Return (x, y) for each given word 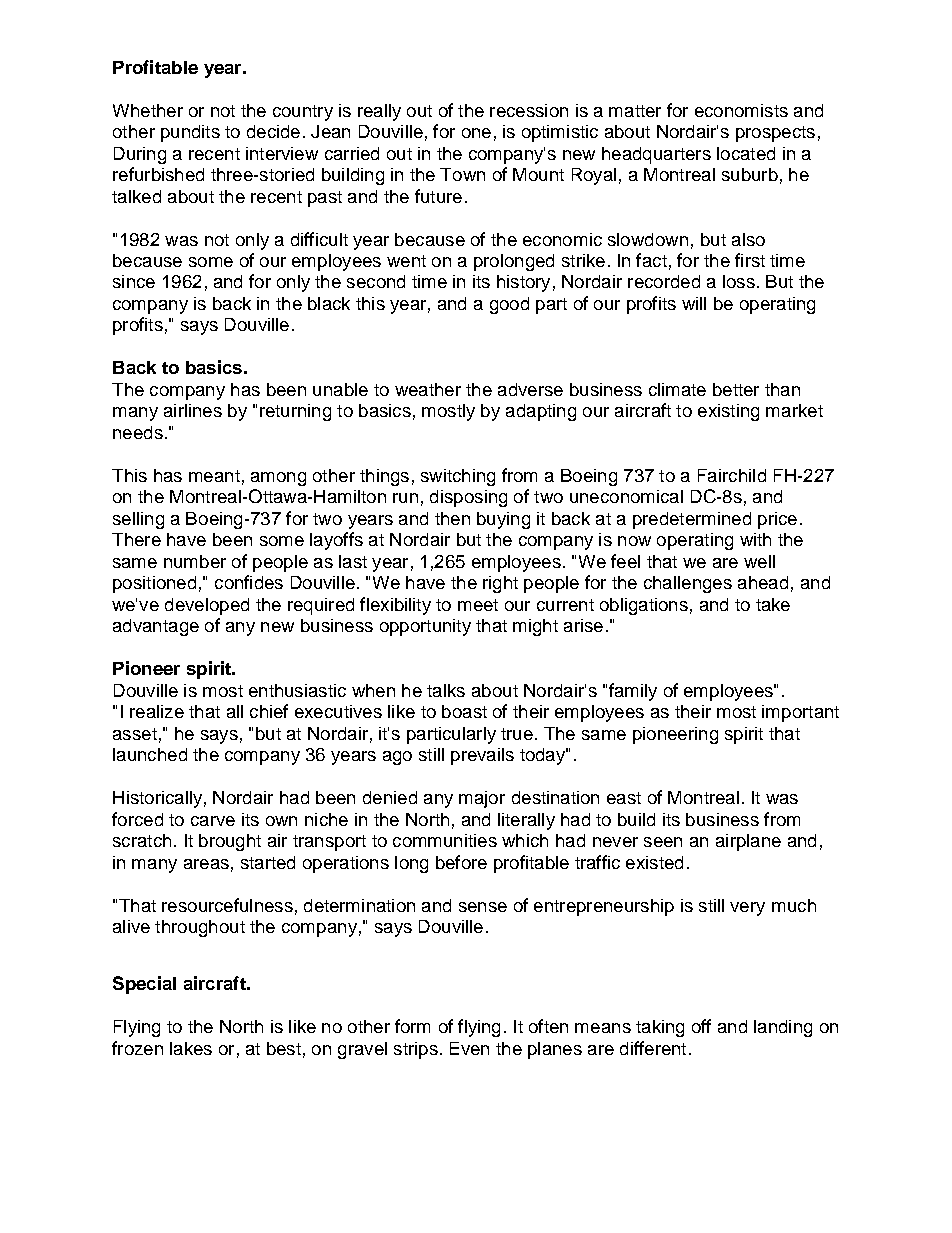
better (736, 389)
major (482, 799)
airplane (748, 842)
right (500, 584)
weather (428, 389)
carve (213, 821)
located (746, 153)
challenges (688, 584)
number (195, 561)
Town (462, 174)
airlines (193, 410)
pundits (190, 133)
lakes (191, 1048)
